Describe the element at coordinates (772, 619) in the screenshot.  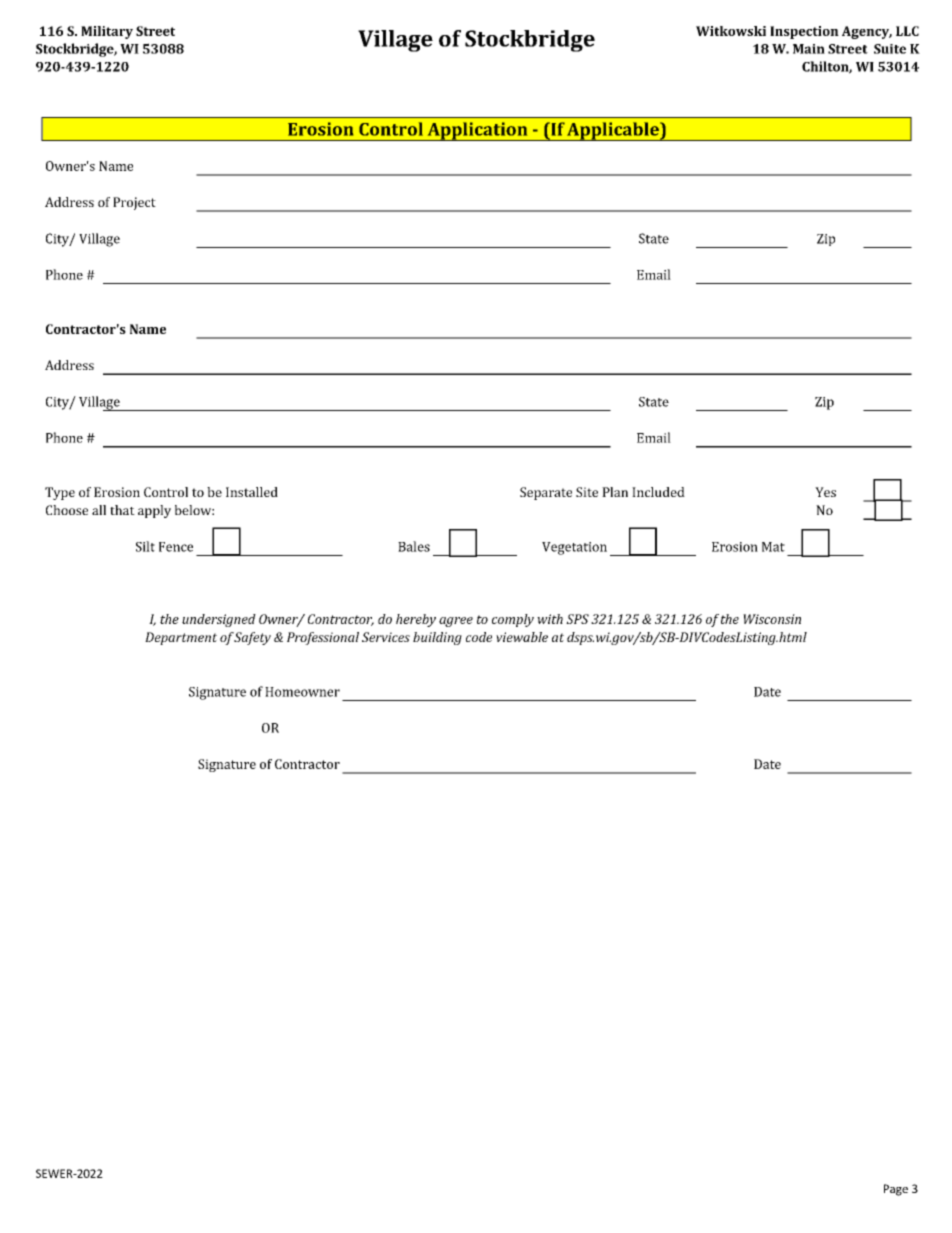
I see `Wisconsin` at that location.
